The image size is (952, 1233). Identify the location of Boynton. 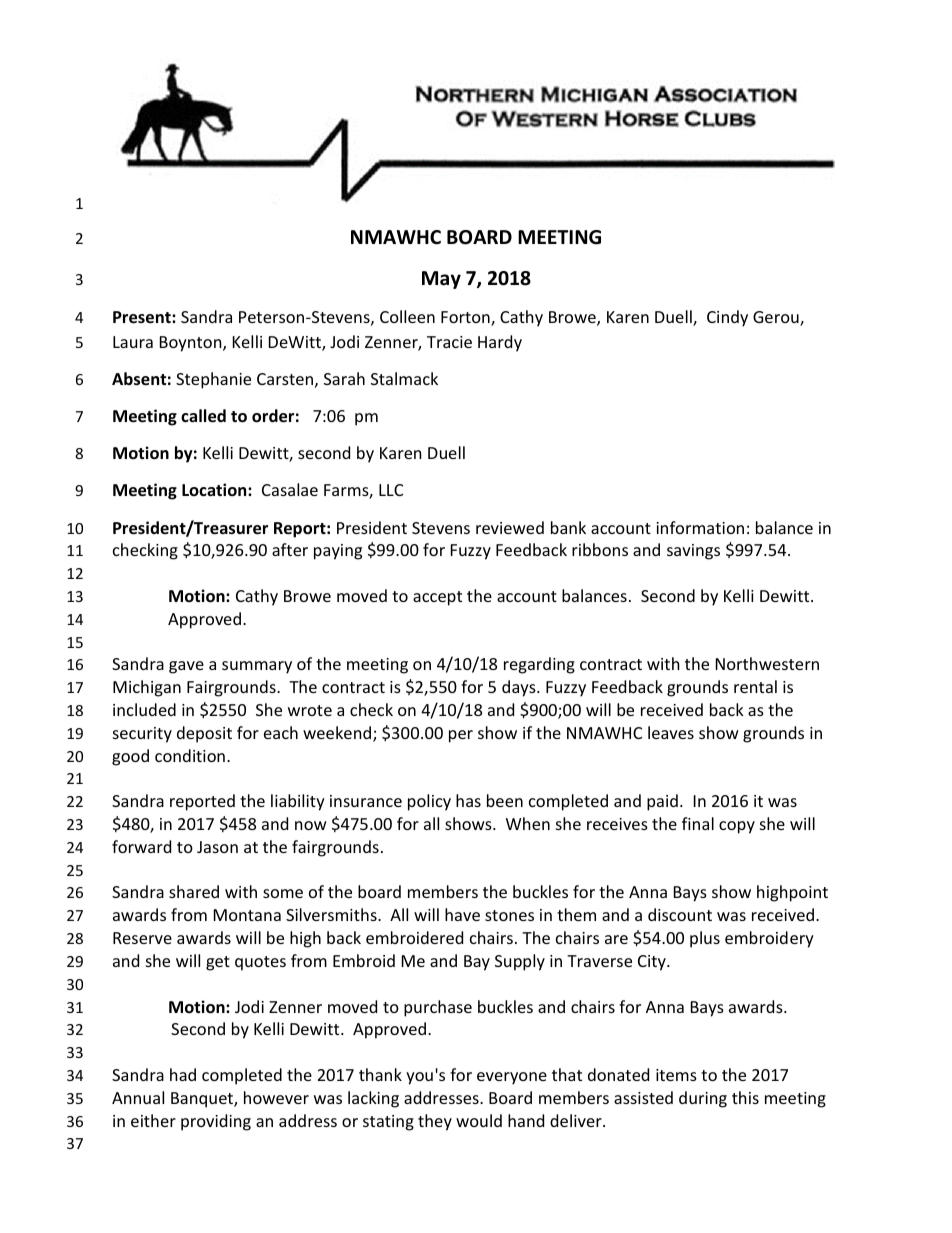
(192, 344).
